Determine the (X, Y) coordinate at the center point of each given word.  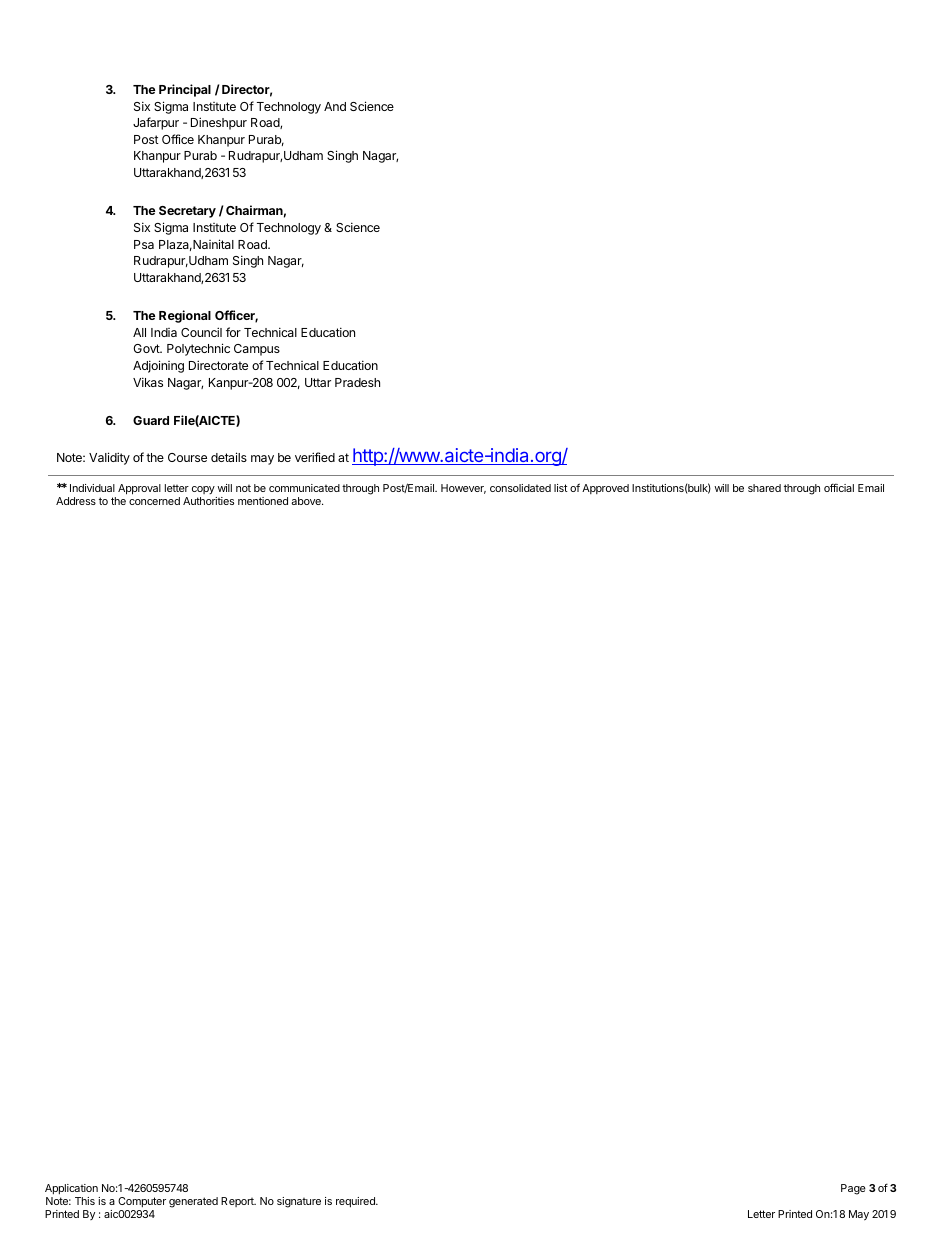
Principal (185, 90)
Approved (605, 489)
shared (764, 488)
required (356, 1202)
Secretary (187, 212)
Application (71, 1189)
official (839, 487)
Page (853, 1189)
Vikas (148, 382)
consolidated (520, 488)
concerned (154, 501)
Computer (142, 1202)
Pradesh (357, 382)
